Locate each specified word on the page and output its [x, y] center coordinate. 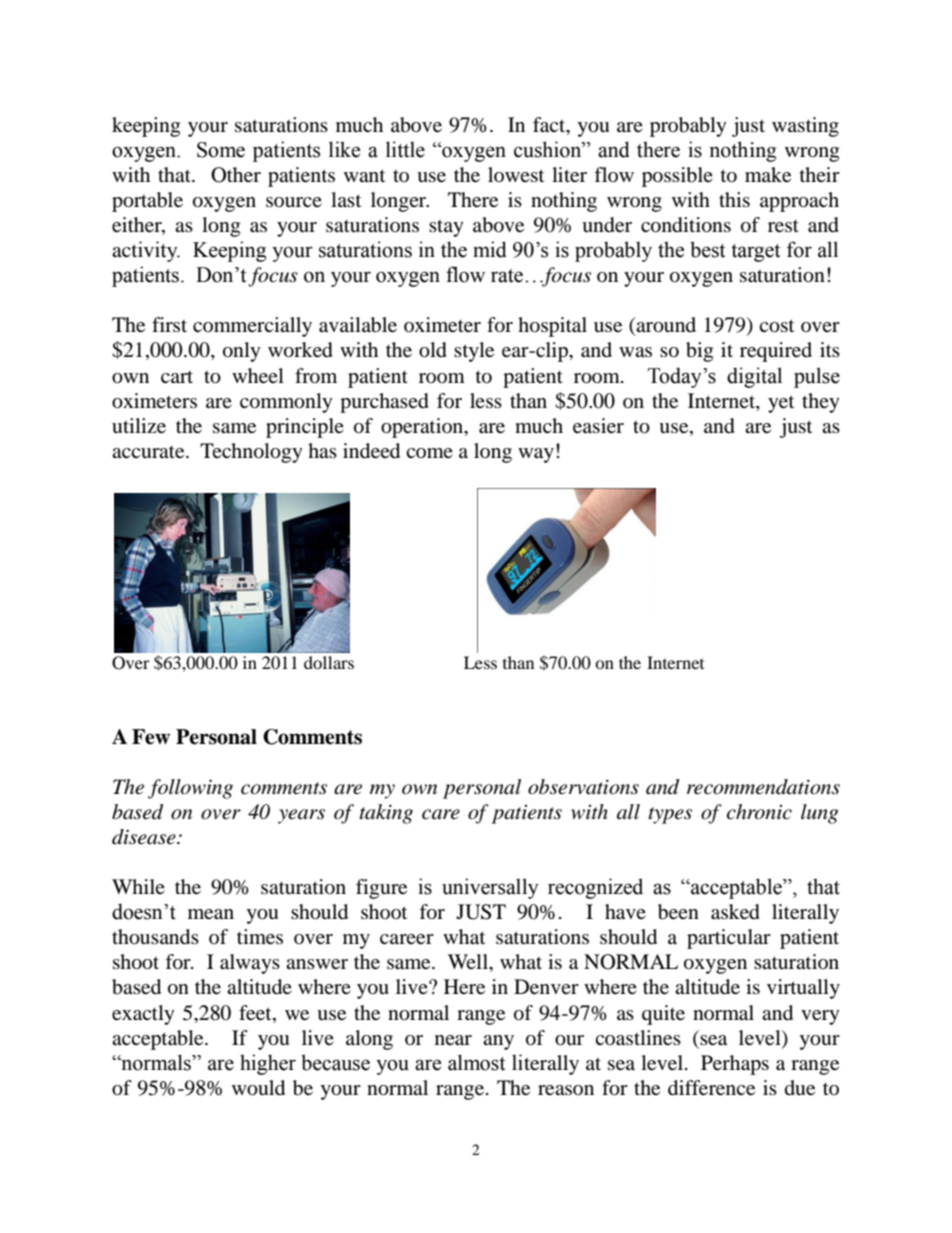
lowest [516, 174]
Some [221, 150]
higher [268, 1064]
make [768, 175]
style [474, 352]
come [429, 453]
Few [151, 737]
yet [781, 404]
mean [211, 914]
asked [735, 912]
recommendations [763, 787]
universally [490, 888]
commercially [252, 327]
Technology [251, 453]
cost [776, 326]
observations [583, 787]
